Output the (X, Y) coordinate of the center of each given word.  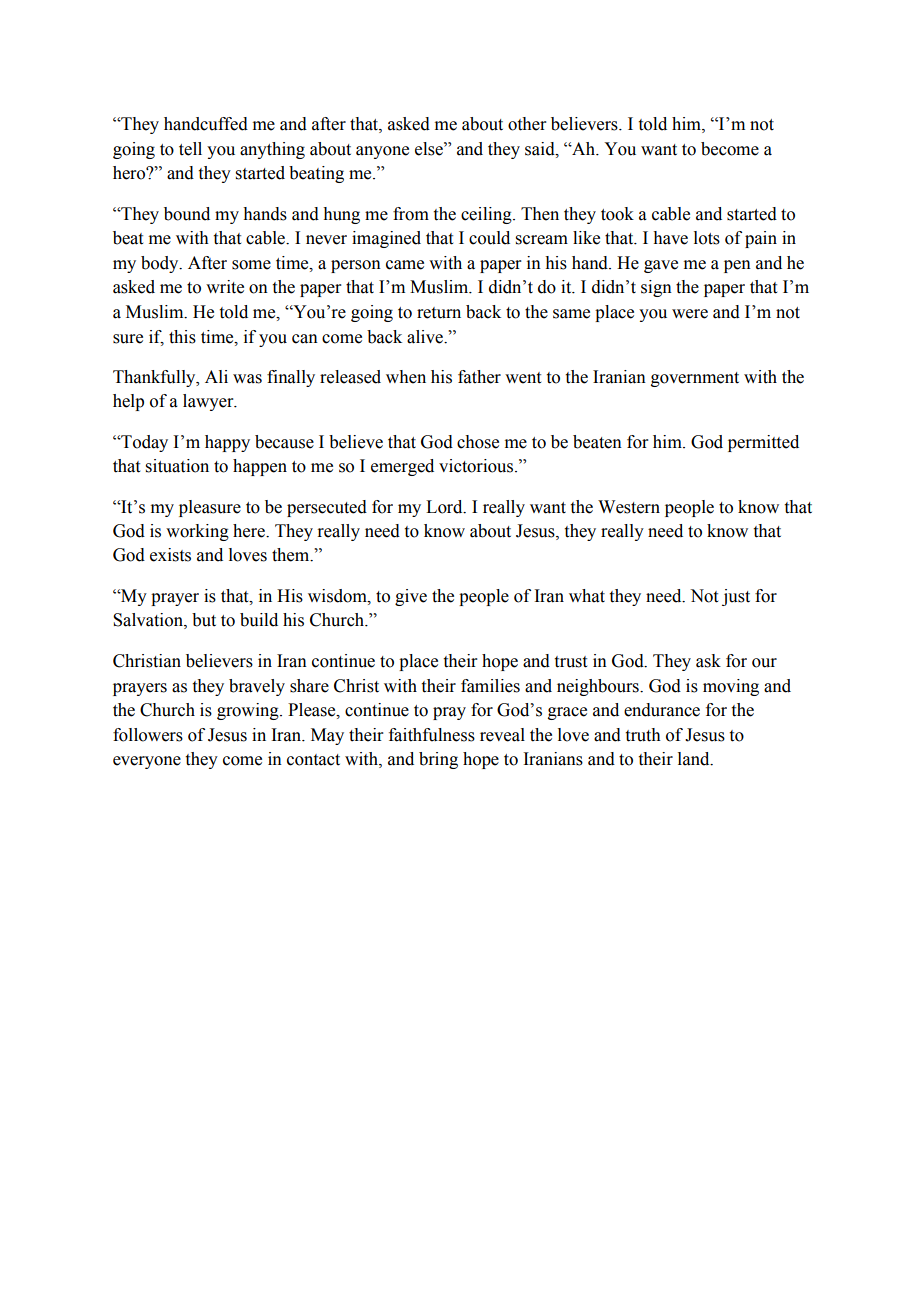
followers (148, 735)
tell (190, 149)
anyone (382, 152)
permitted (763, 443)
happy (227, 443)
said (541, 149)
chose (478, 442)
